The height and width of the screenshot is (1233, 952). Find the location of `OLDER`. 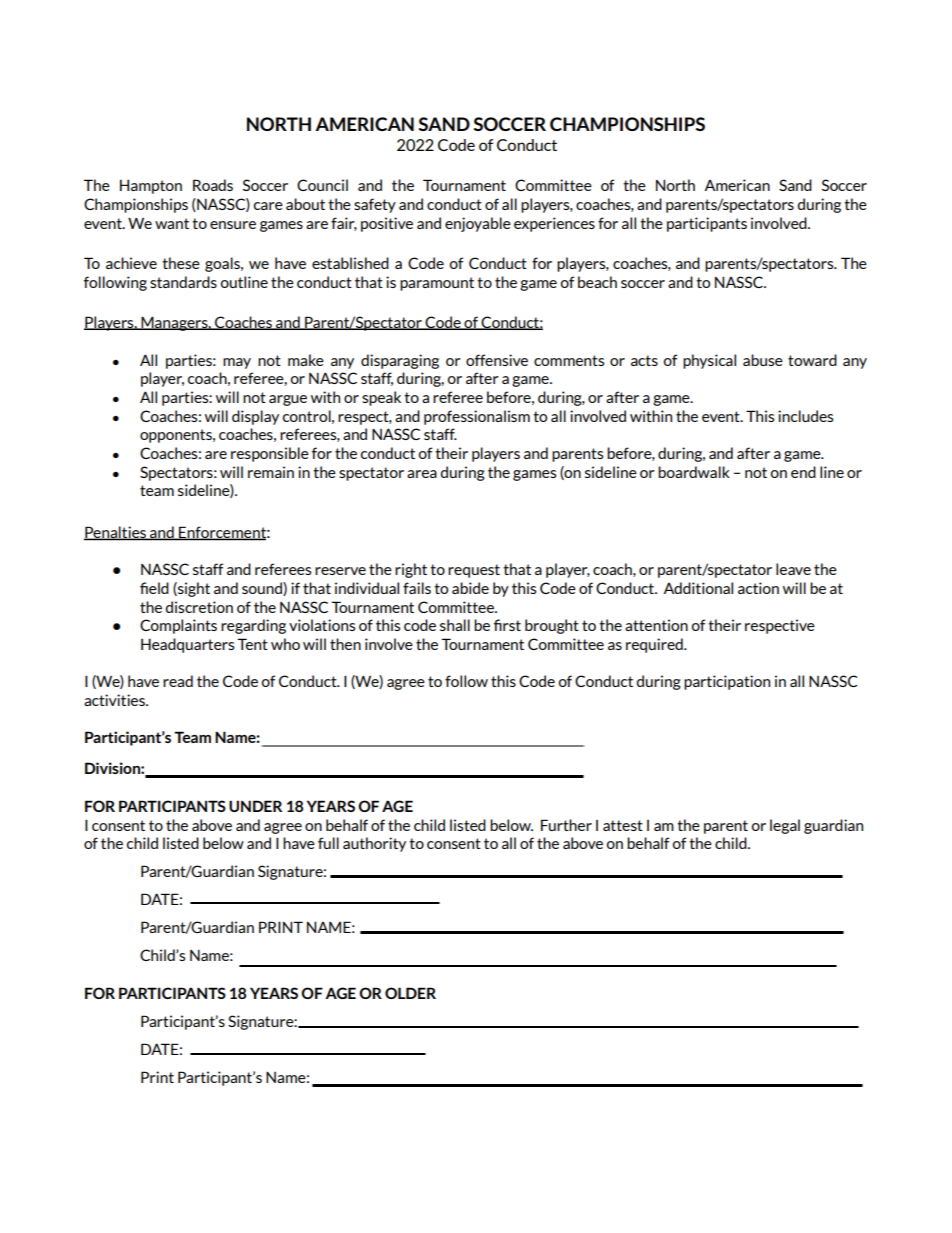

OLDER is located at coordinates (410, 993).
